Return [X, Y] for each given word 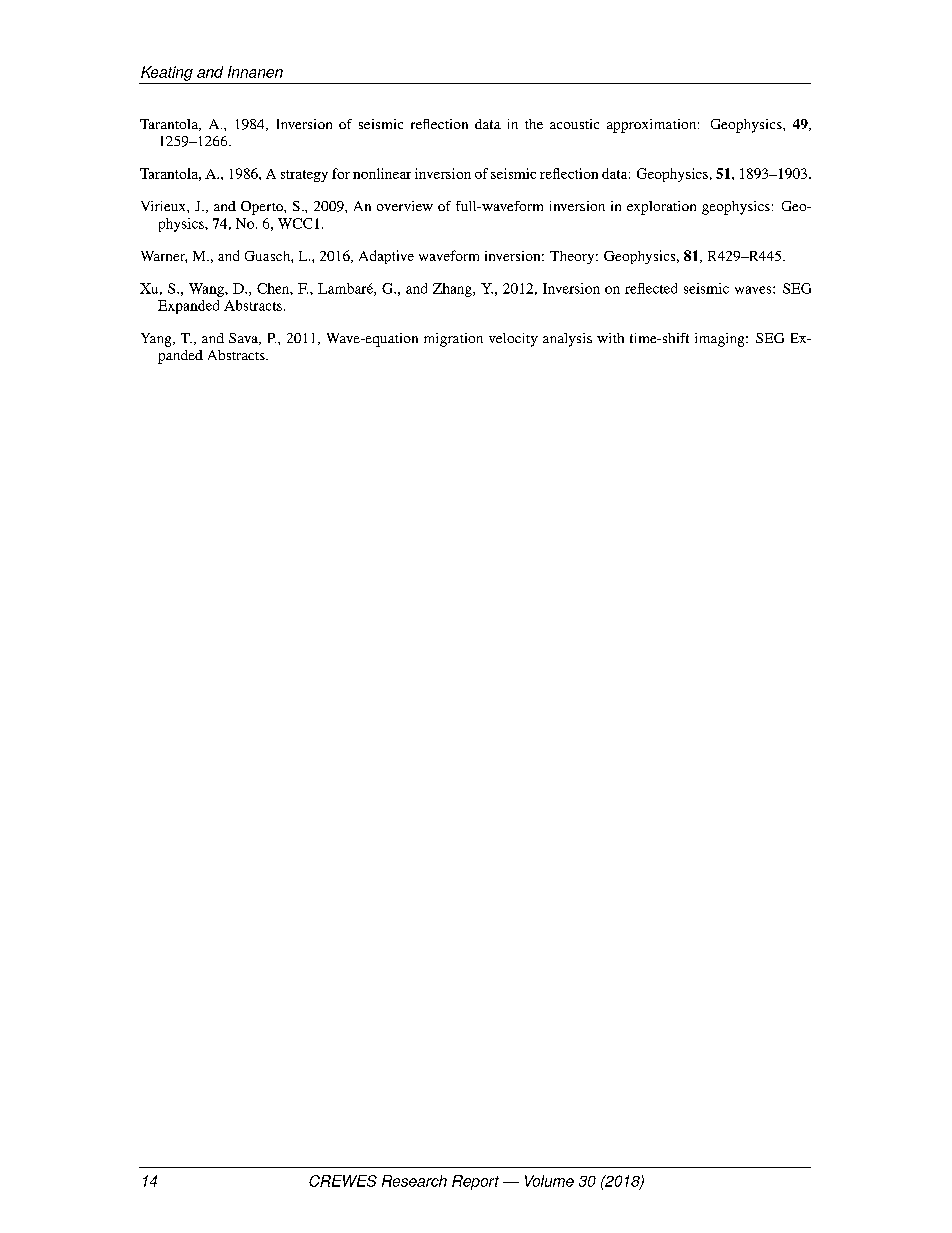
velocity [513, 340]
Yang [157, 340]
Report [475, 1182]
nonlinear [382, 173]
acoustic [574, 124]
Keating [167, 73]
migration [453, 340]
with [610, 338]
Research [414, 1181]
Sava [244, 339]
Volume [549, 1181]
